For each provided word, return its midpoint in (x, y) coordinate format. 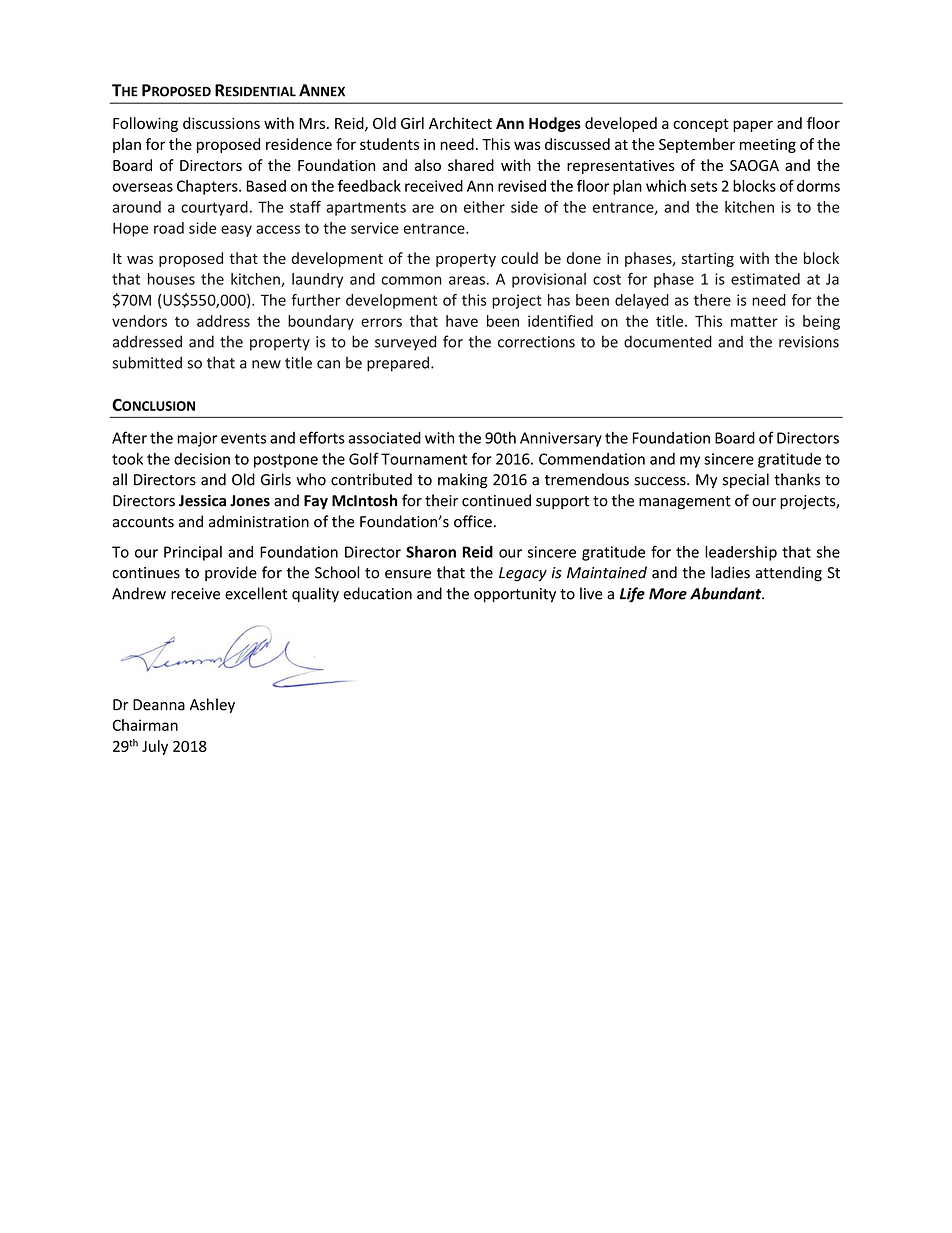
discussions (221, 123)
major (197, 439)
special (746, 480)
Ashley (212, 705)
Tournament (424, 459)
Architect (460, 123)
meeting (768, 146)
